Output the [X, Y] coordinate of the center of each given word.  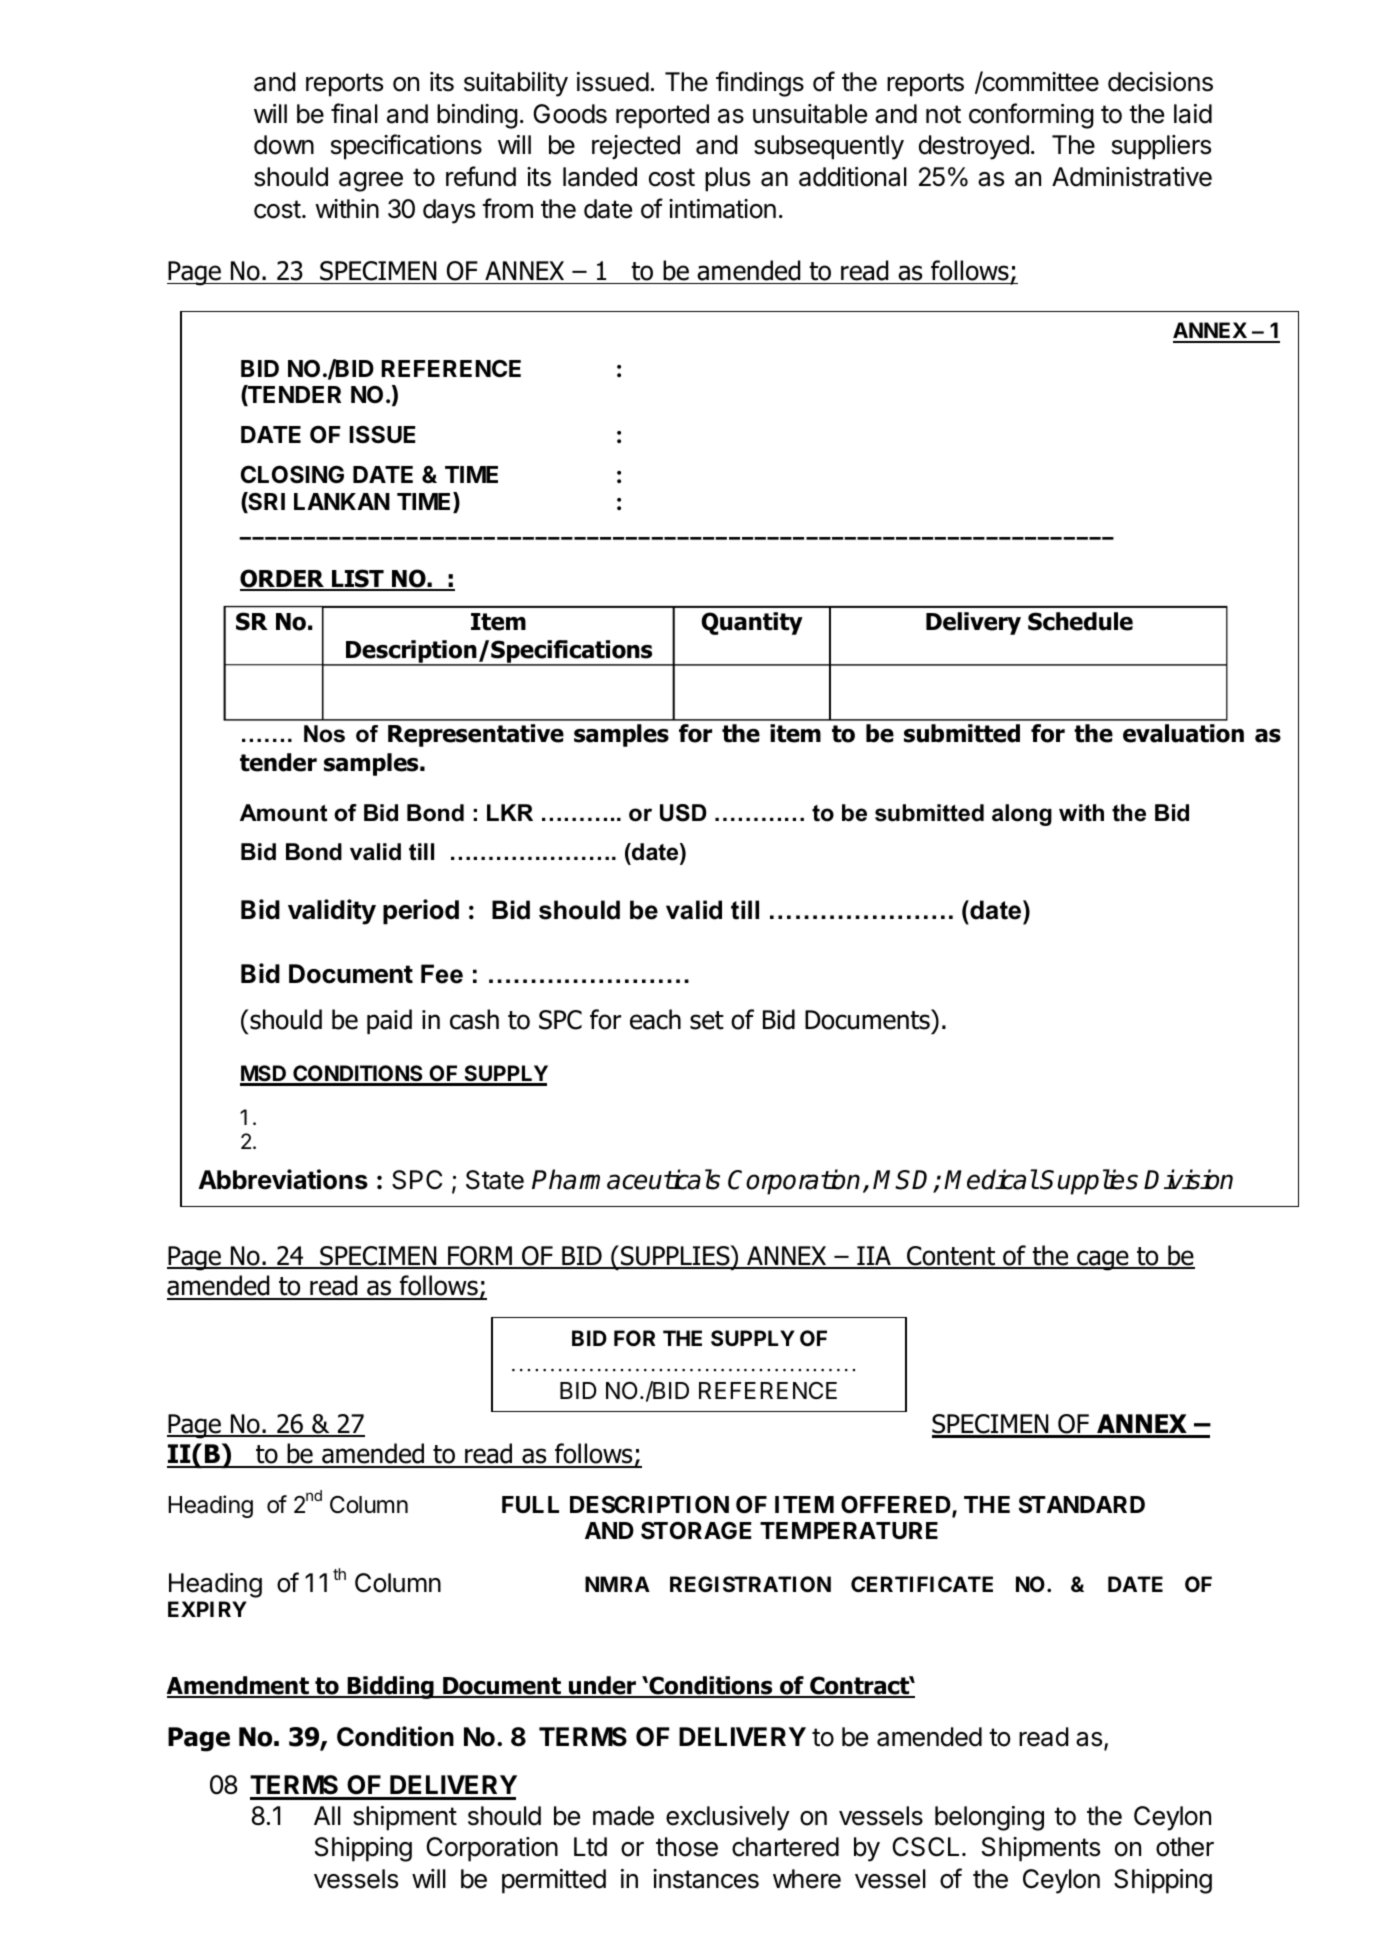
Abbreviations [283, 1179]
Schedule [1080, 621]
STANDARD [1082, 1505]
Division [1188, 1179]
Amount [283, 813]
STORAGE [696, 1531]
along [1022, 815]
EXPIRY [207, 1609]
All [327, 1815]
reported [662, 116]
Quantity [752, 623]
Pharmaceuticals [626, 1179]
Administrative [1132, 177]
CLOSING [292, 474]
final [354, 113]
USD [683, 813]
